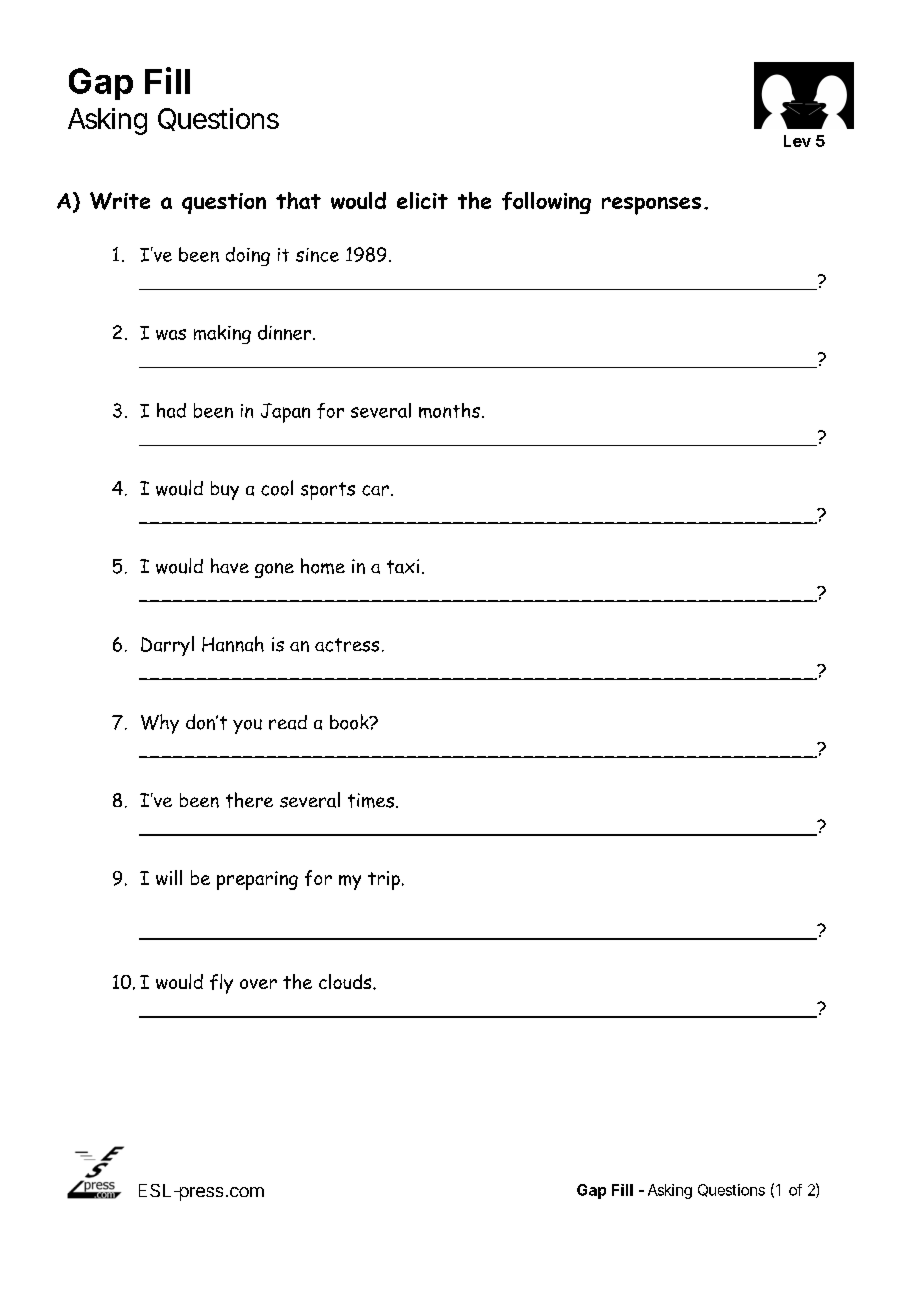  Describe the element at coordinates (221, 984) in the image. I see `fly` at that location.
